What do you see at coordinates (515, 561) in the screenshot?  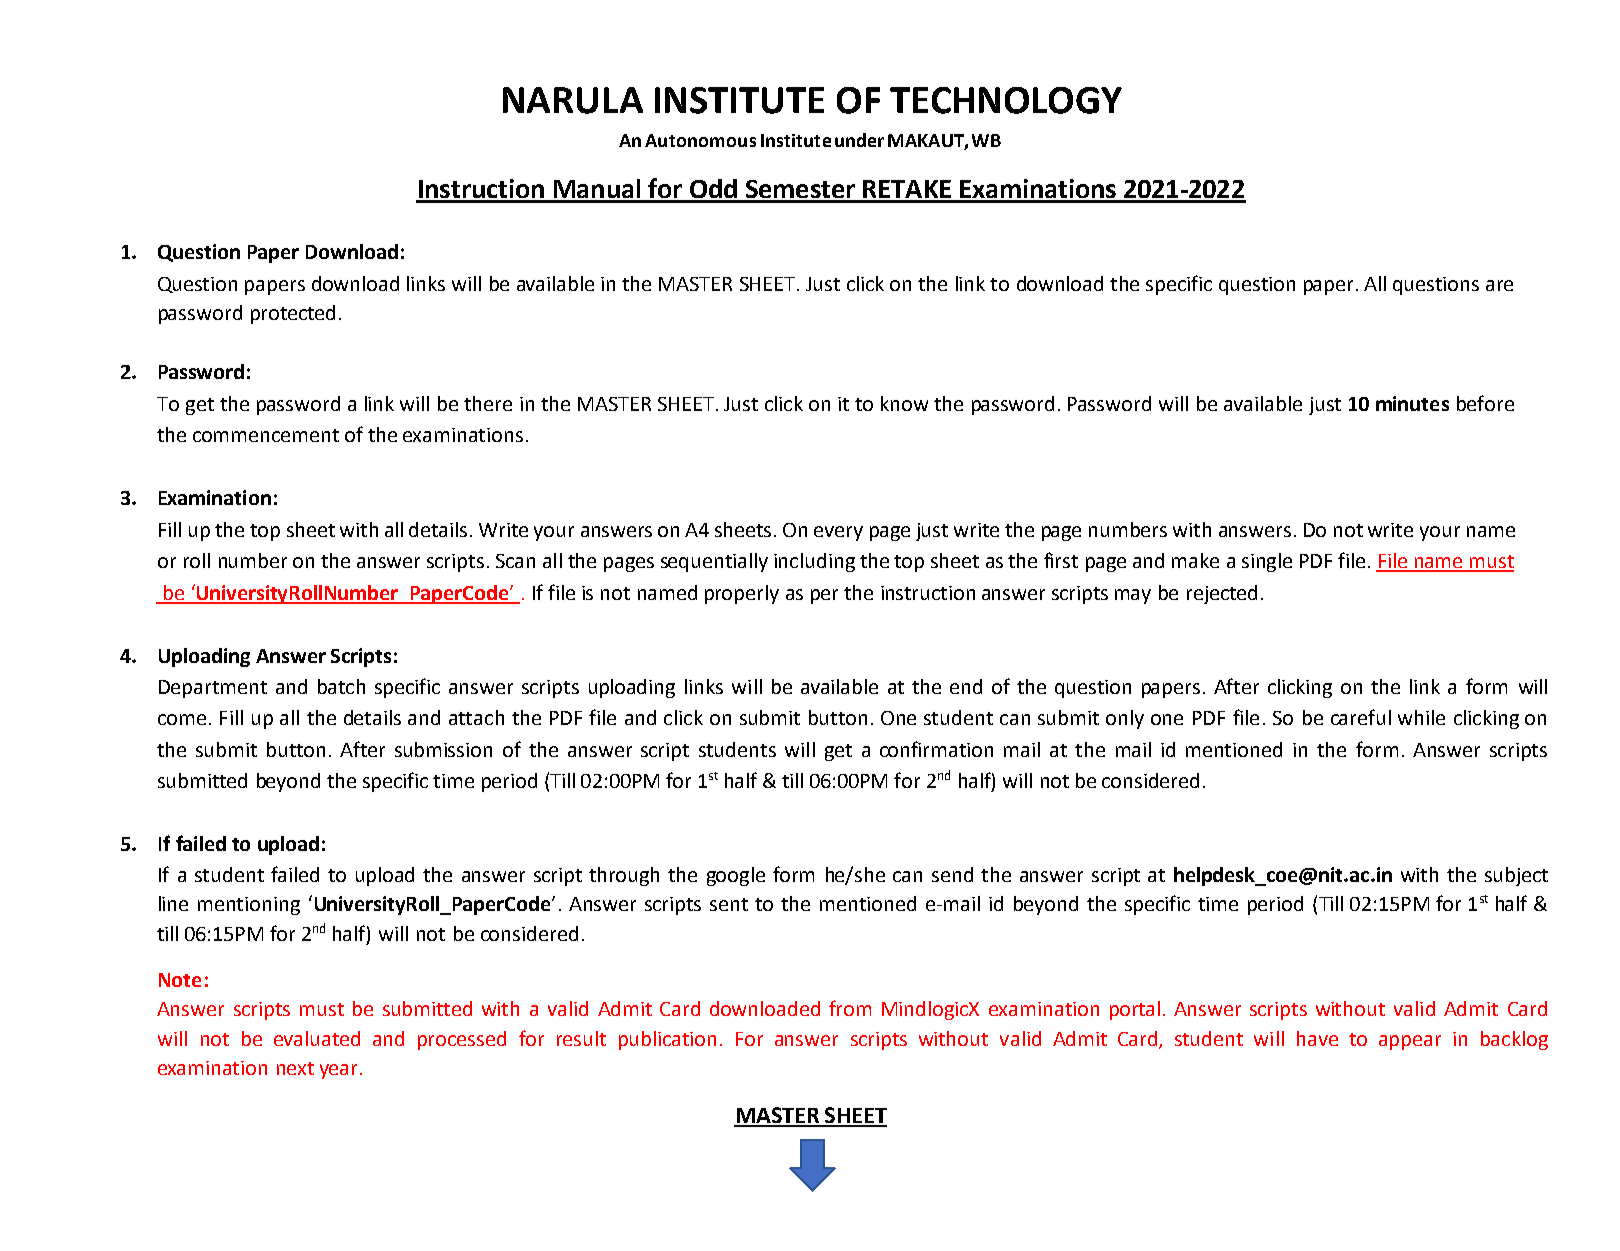 I see `Scan` at bounding box center [515, 561].
